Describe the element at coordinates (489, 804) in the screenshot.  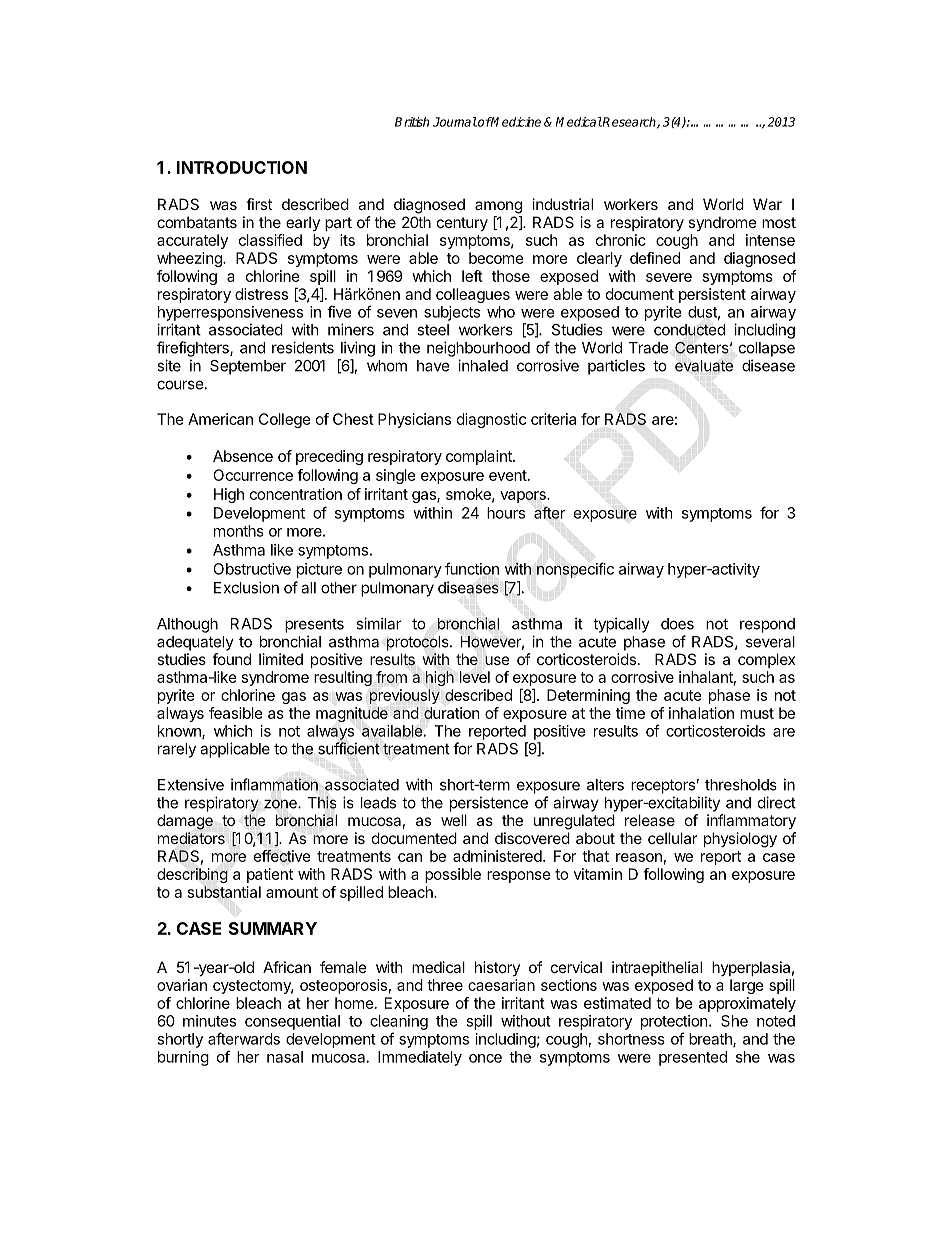
I see `persistence` at that location.
